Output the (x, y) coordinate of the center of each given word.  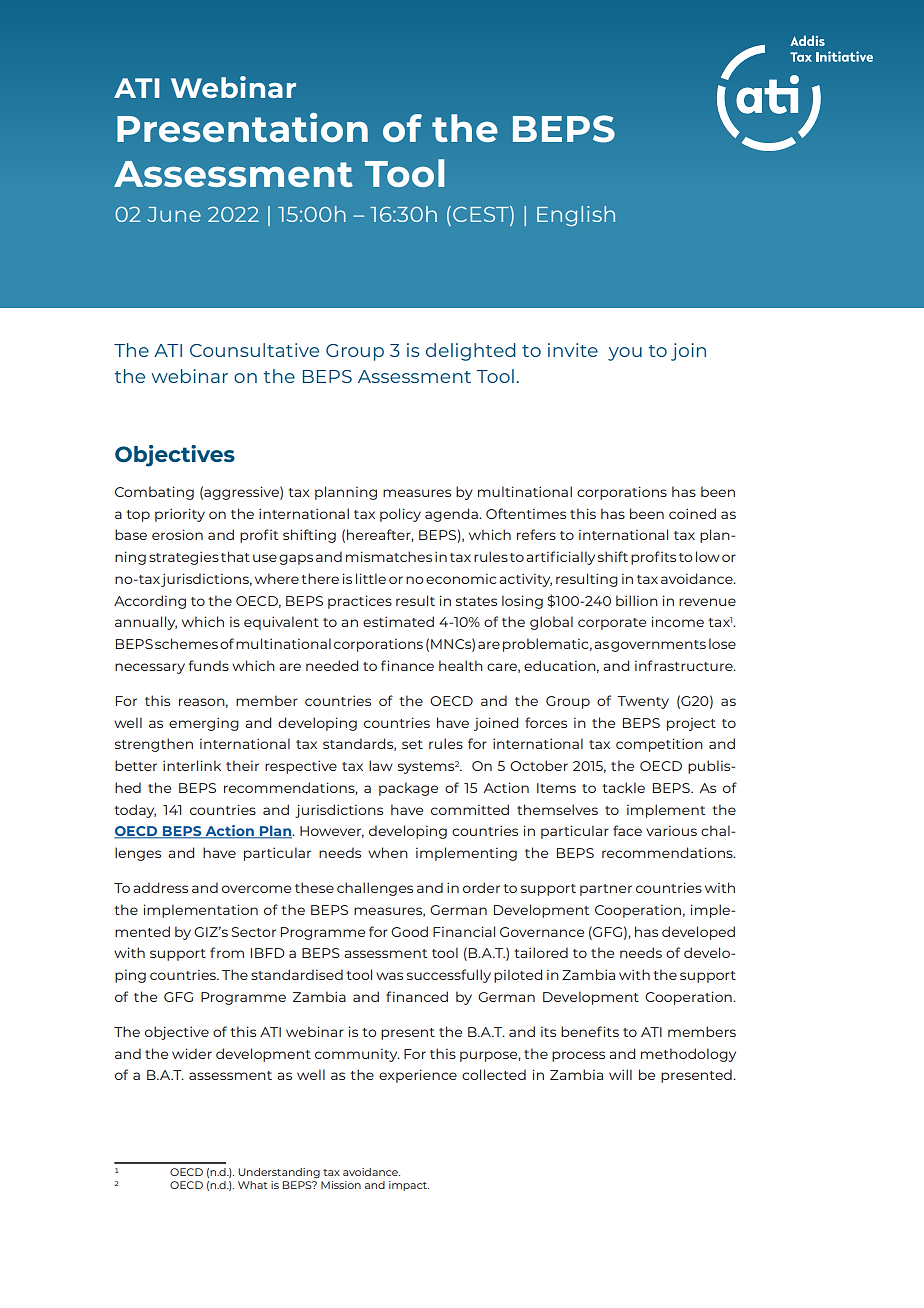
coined (692, 513)
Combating (154, 493)
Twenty (643, 702)
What (253, 1185)
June (174, 214)
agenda (452, 515)
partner (606, 890)
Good (409, 931)
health (461, 665)
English (576, 216)
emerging (204, 724)
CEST (482, 215)
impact (409, 1186)
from (227, 952)
